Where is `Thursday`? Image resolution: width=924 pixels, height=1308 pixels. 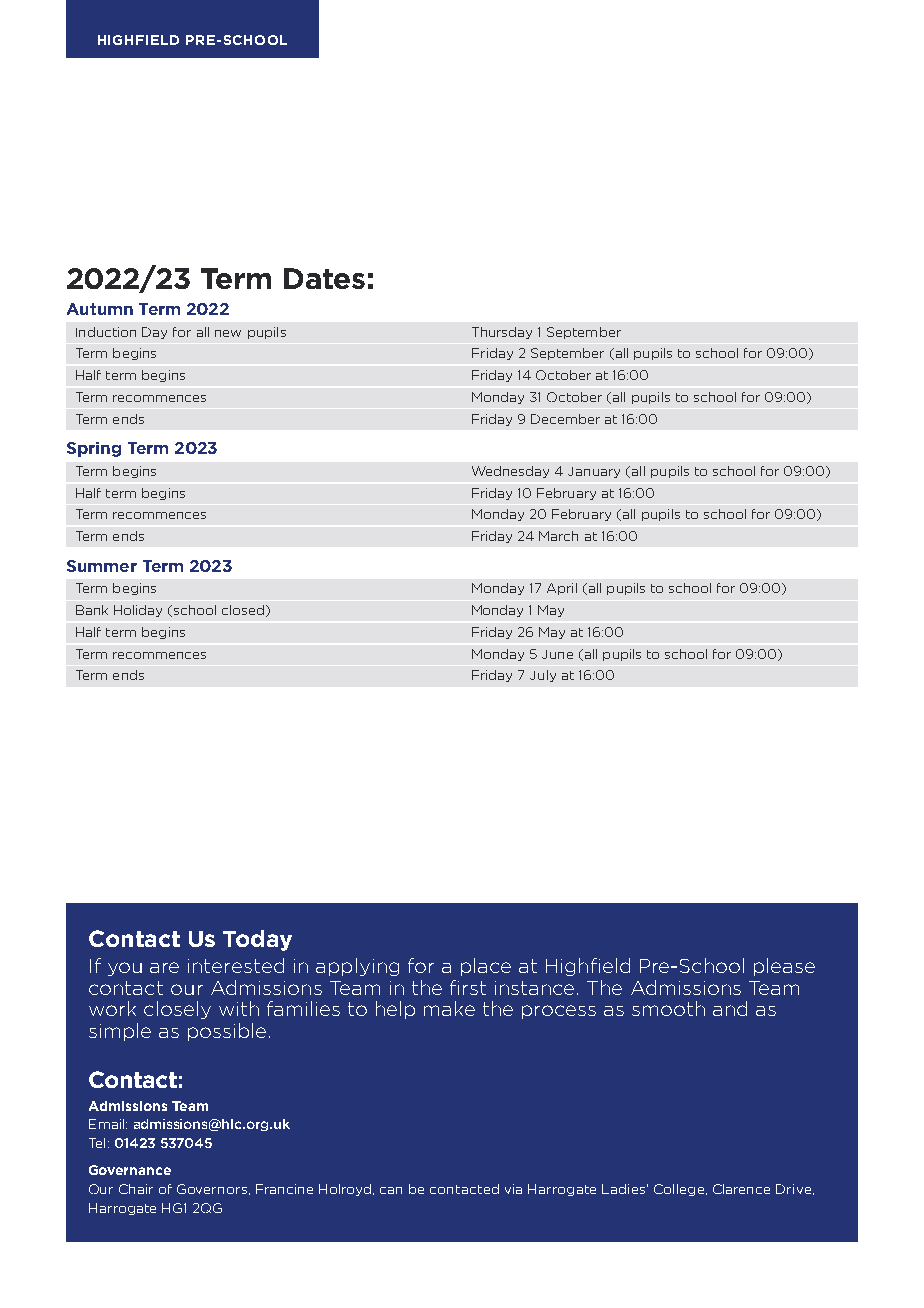
Thursday is located at coordinates (502, 333).
